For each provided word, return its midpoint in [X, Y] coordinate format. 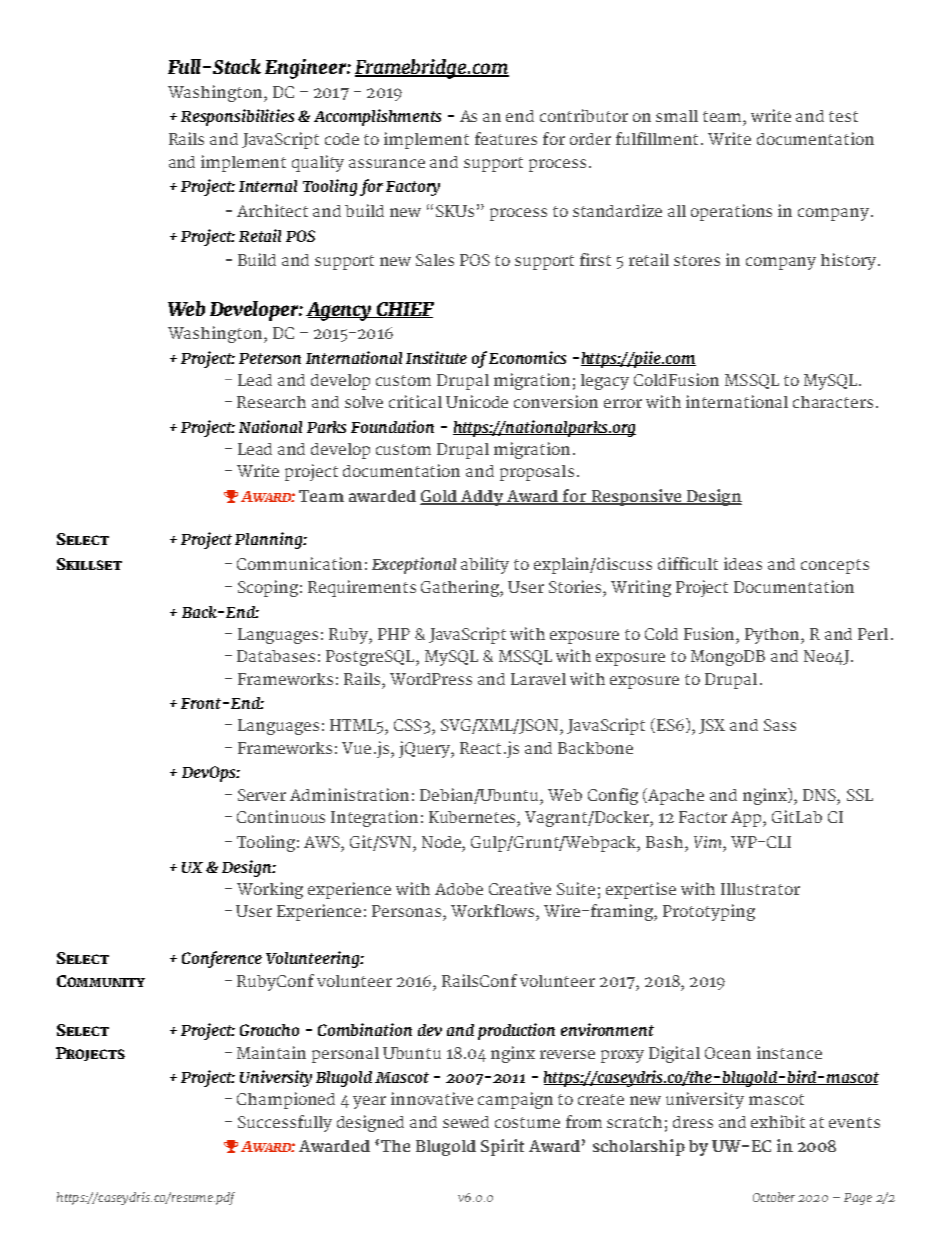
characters [833, 402]
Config [613, 796]
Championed [286, 1100]
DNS [820, 795]
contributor [584, 115]
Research [271, 402]
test [843, 116]
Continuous [281, 816]
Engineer [306, 69]
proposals [537, 473]
